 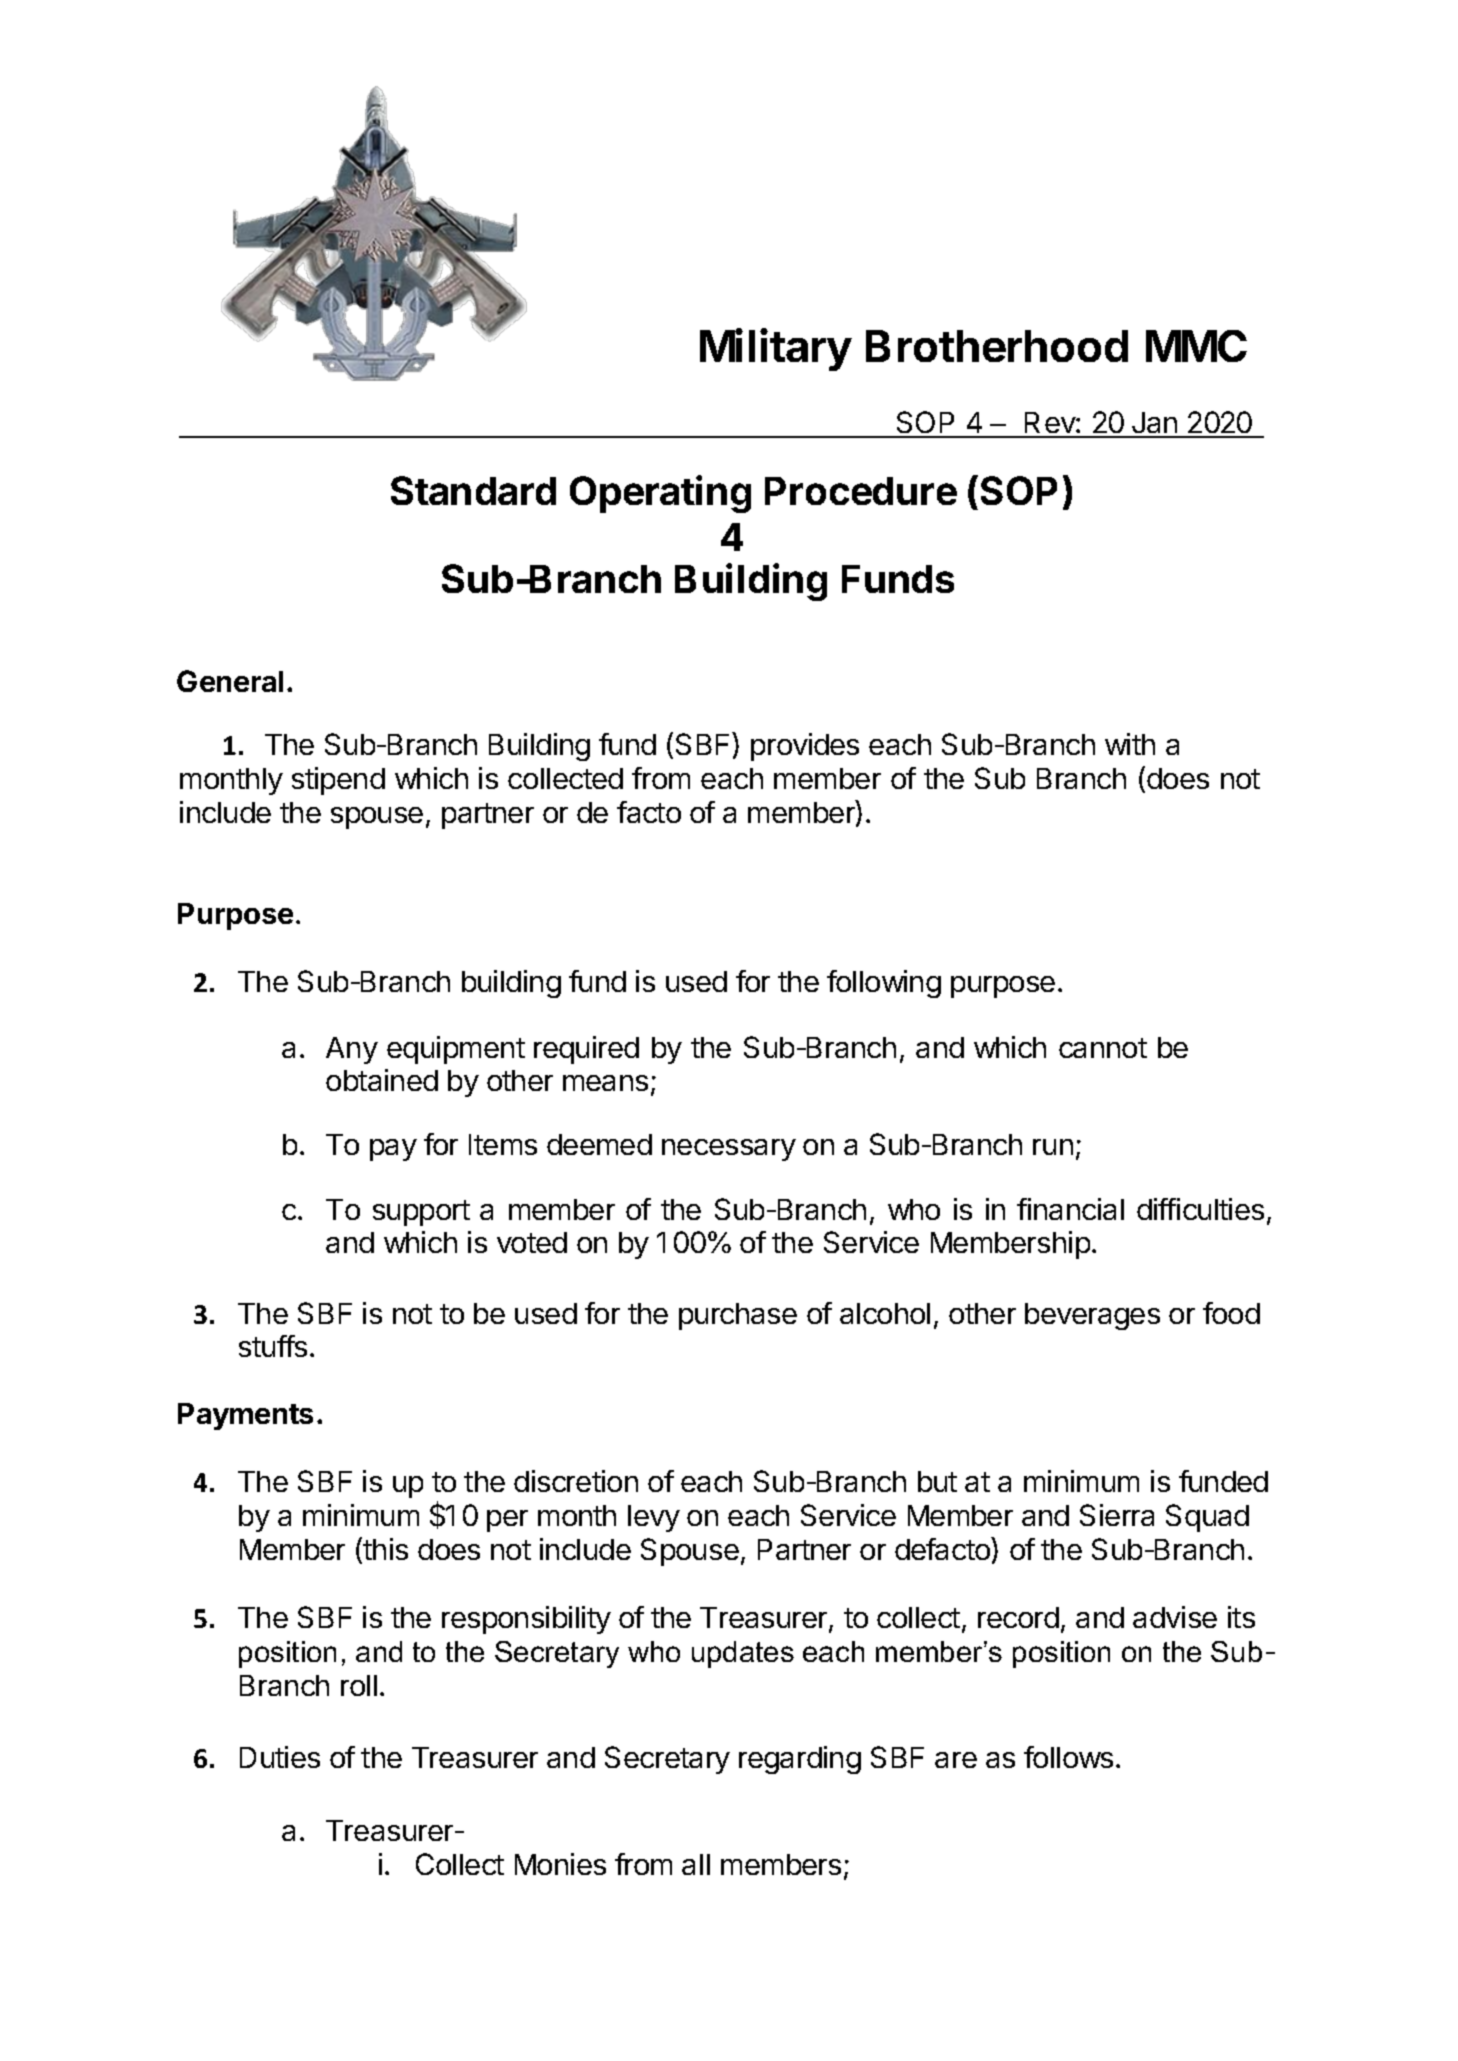 I want to click on MMC, so click(x=1196, y=346).
